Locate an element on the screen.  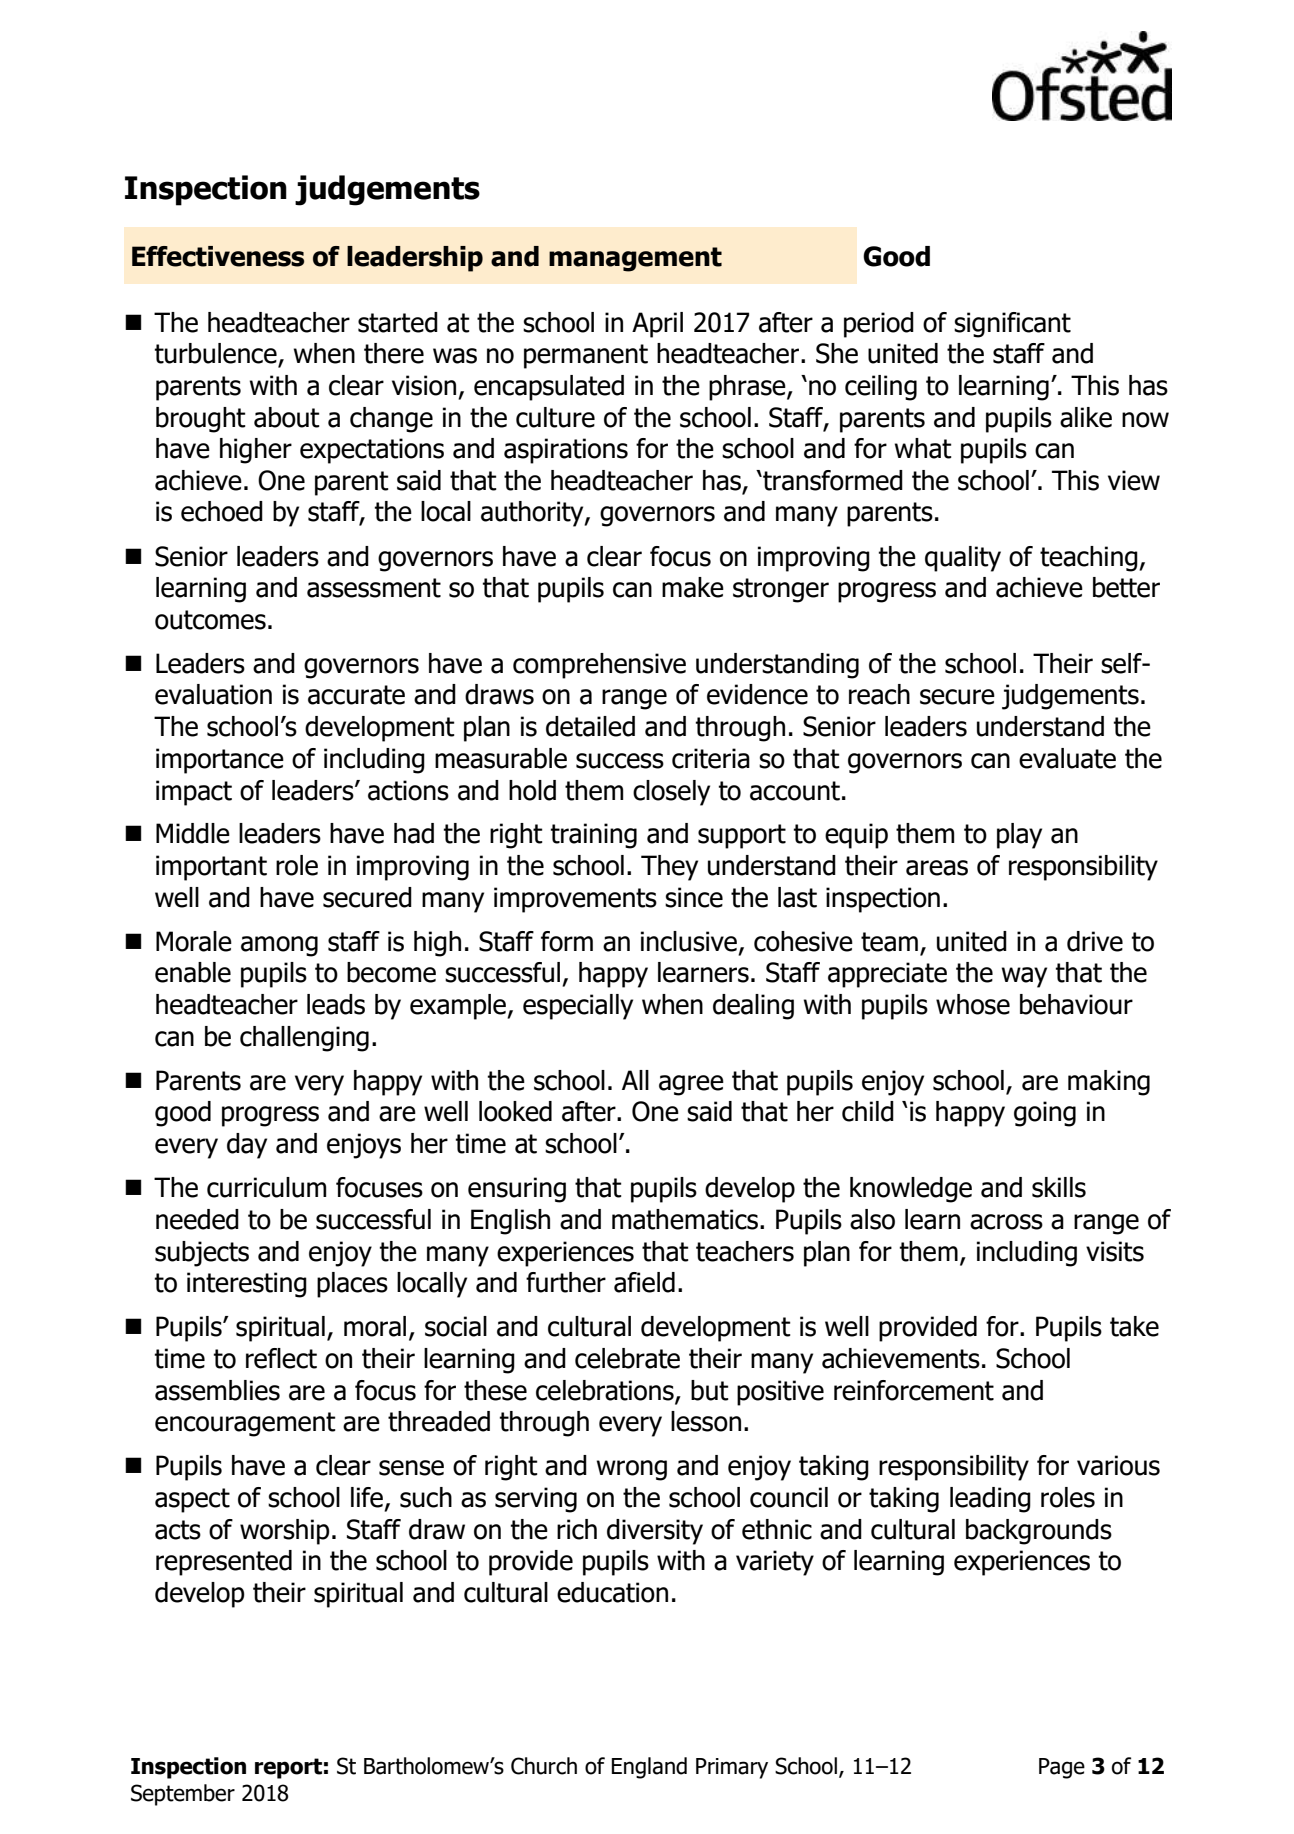
September is located at coordinates (183, 1795).
